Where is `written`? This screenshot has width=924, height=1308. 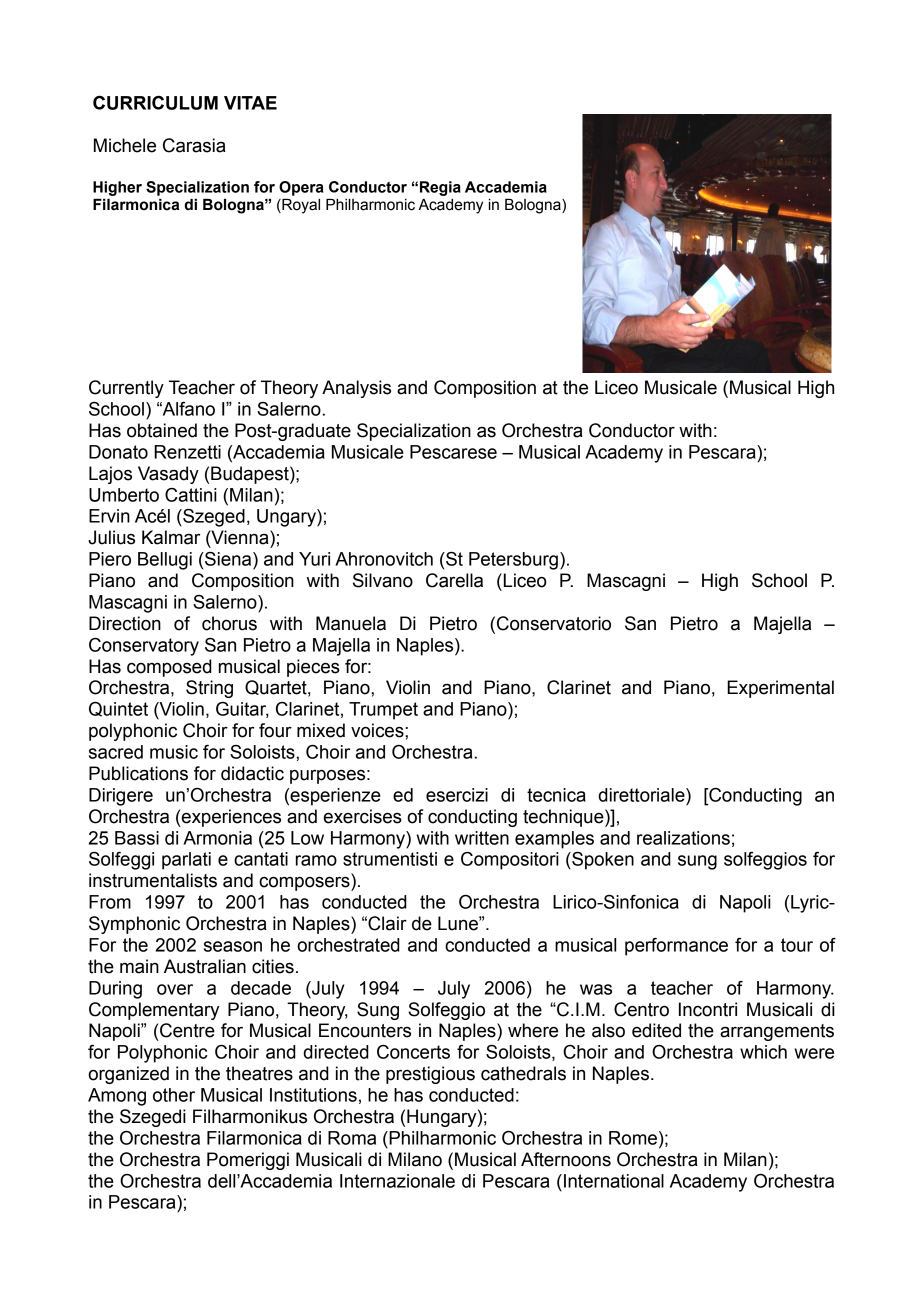
written is located at coordinates (482, 838).
